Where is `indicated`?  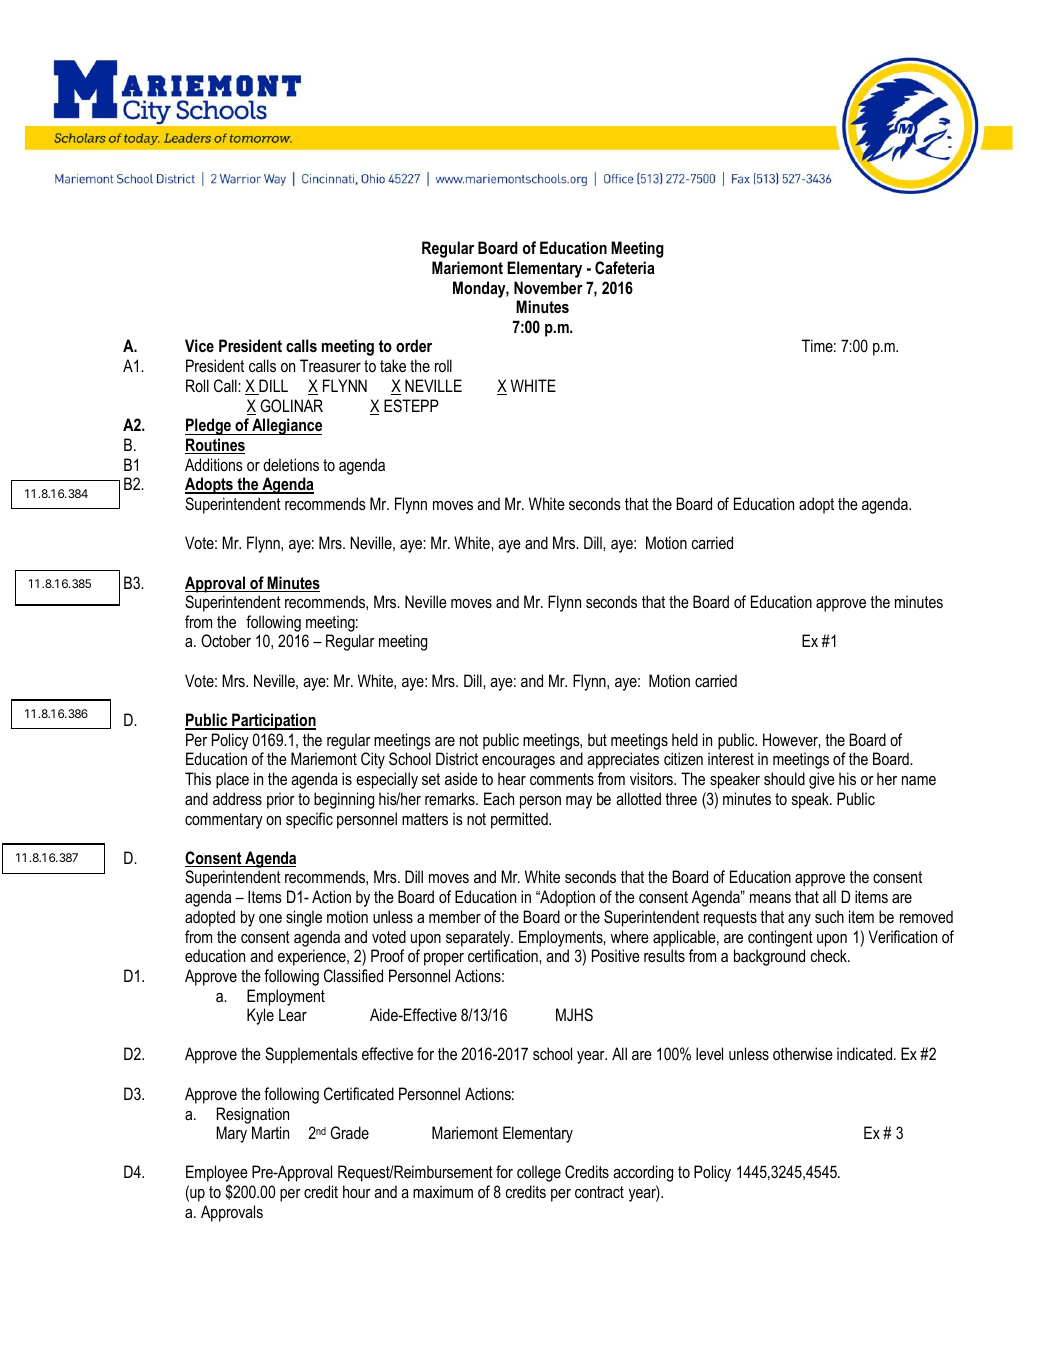
indicated is located at coordinates (866, 1053).
